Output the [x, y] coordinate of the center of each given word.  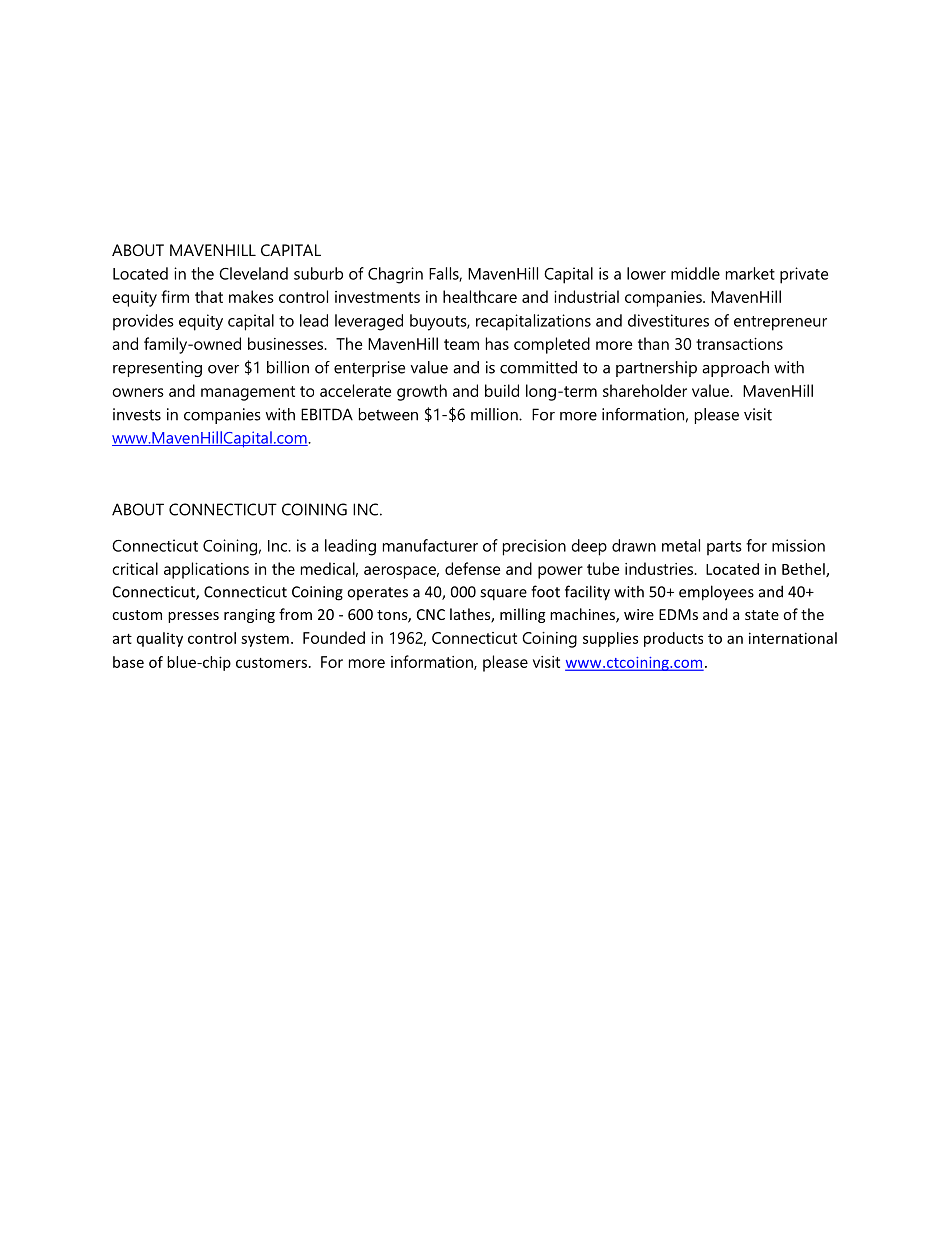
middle [695, 273]
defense [472, 568]
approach [735, 369]
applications [206, 570]
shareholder [645, 390]
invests [137, 414]
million [495, 414]
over [223, 369]
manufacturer [430, 545]
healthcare [480, 296]
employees [716, 593]
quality [160, 639]
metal [681, 545]
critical [135, 568]
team [461, 344]
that [209, 296]
